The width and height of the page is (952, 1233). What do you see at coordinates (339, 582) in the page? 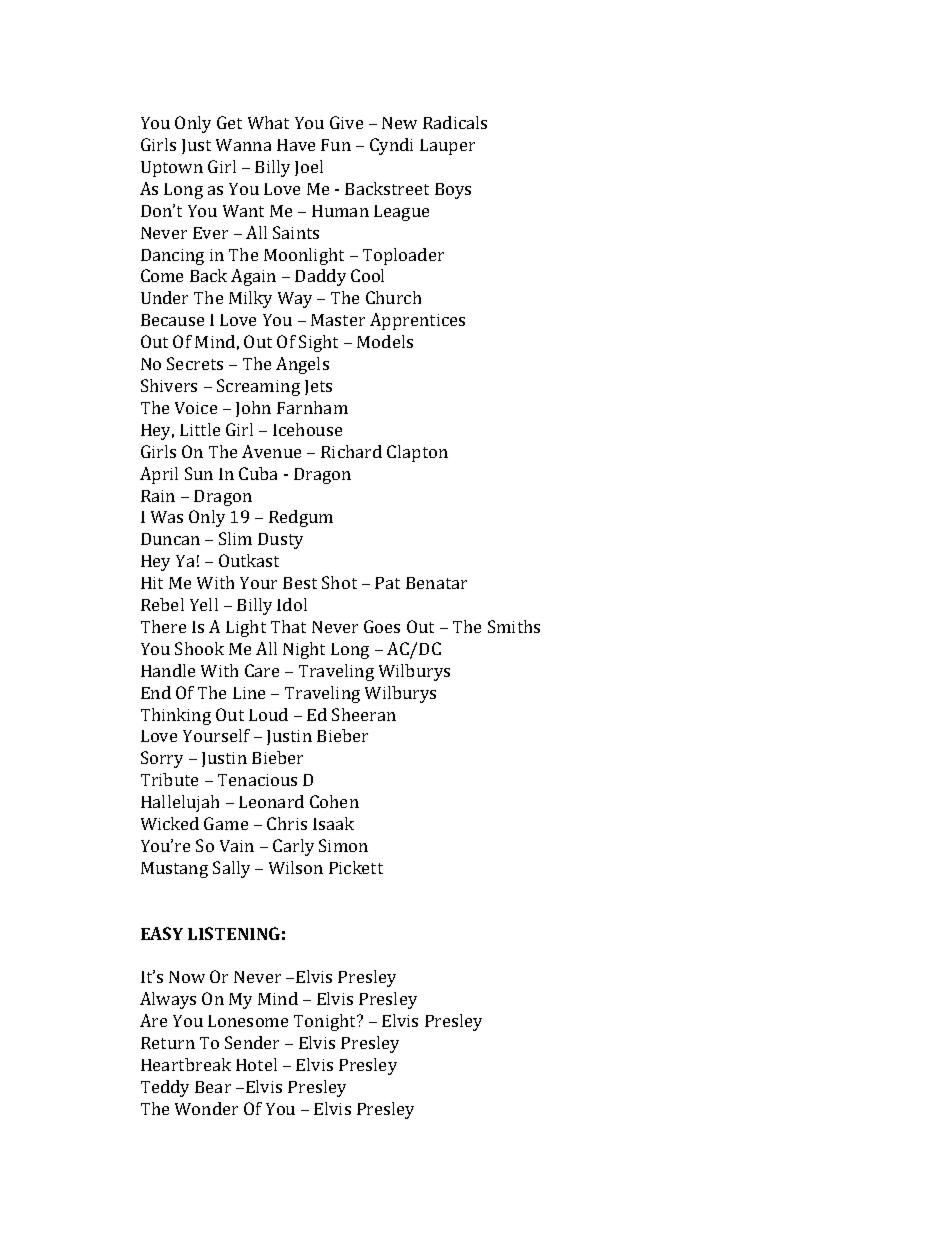
I see `Shot` at bounding box center [339, 582].
